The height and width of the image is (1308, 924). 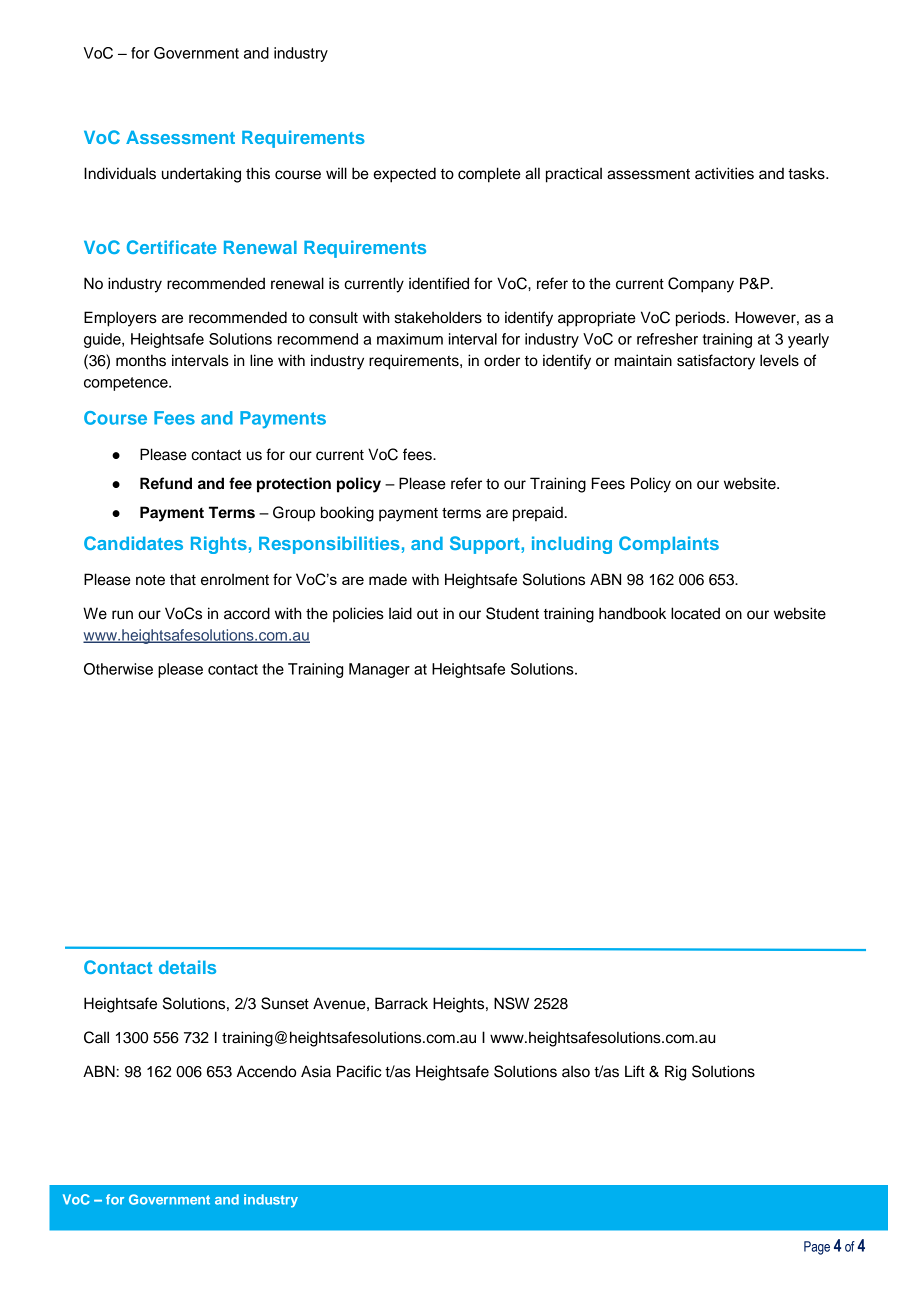 What do you see at coordinates (489, 175) in the image?
I see `complete` at bounding box center [489, 175].
